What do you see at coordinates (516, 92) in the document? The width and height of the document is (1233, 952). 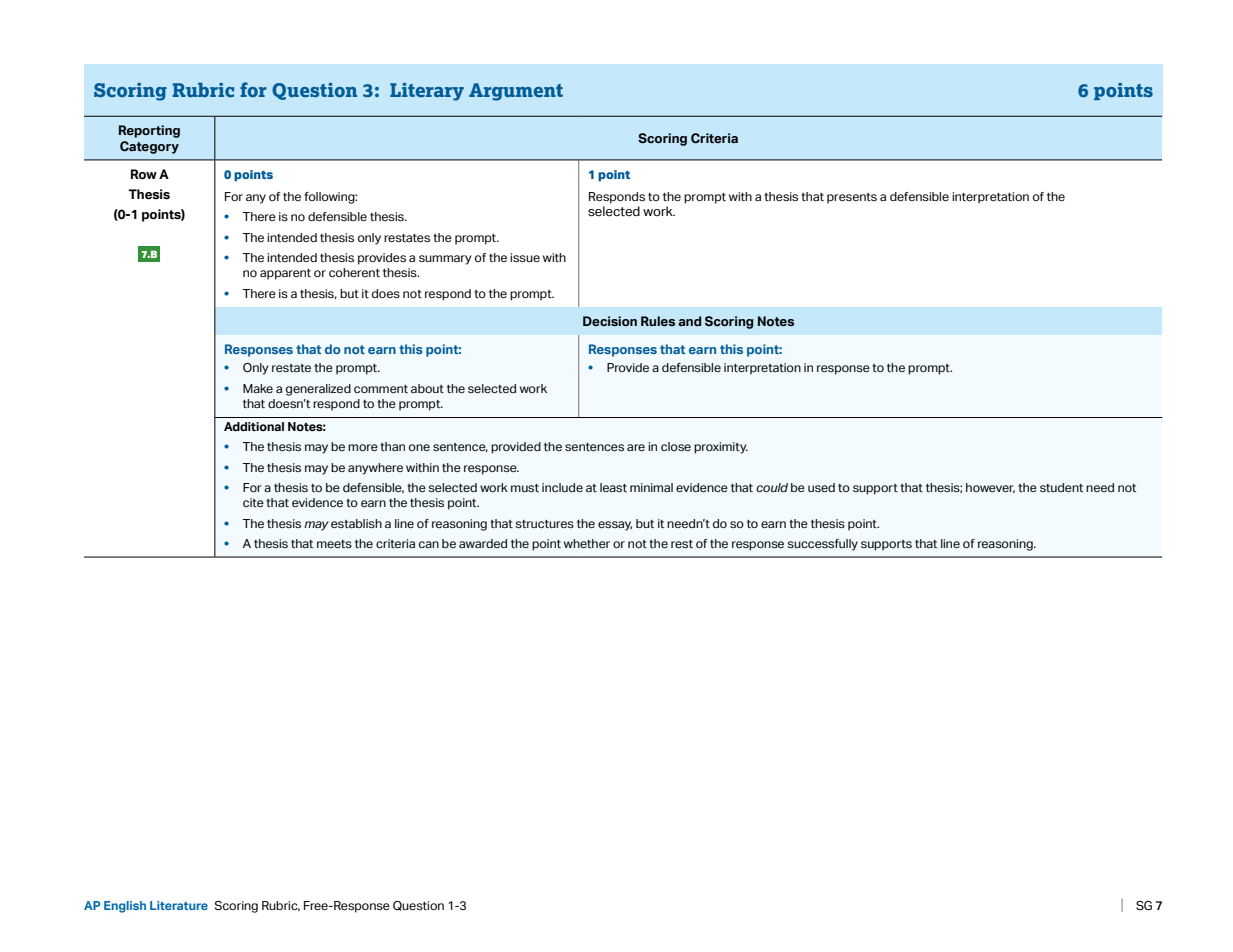 I see `Argument` at bounding box center [516, 92].
